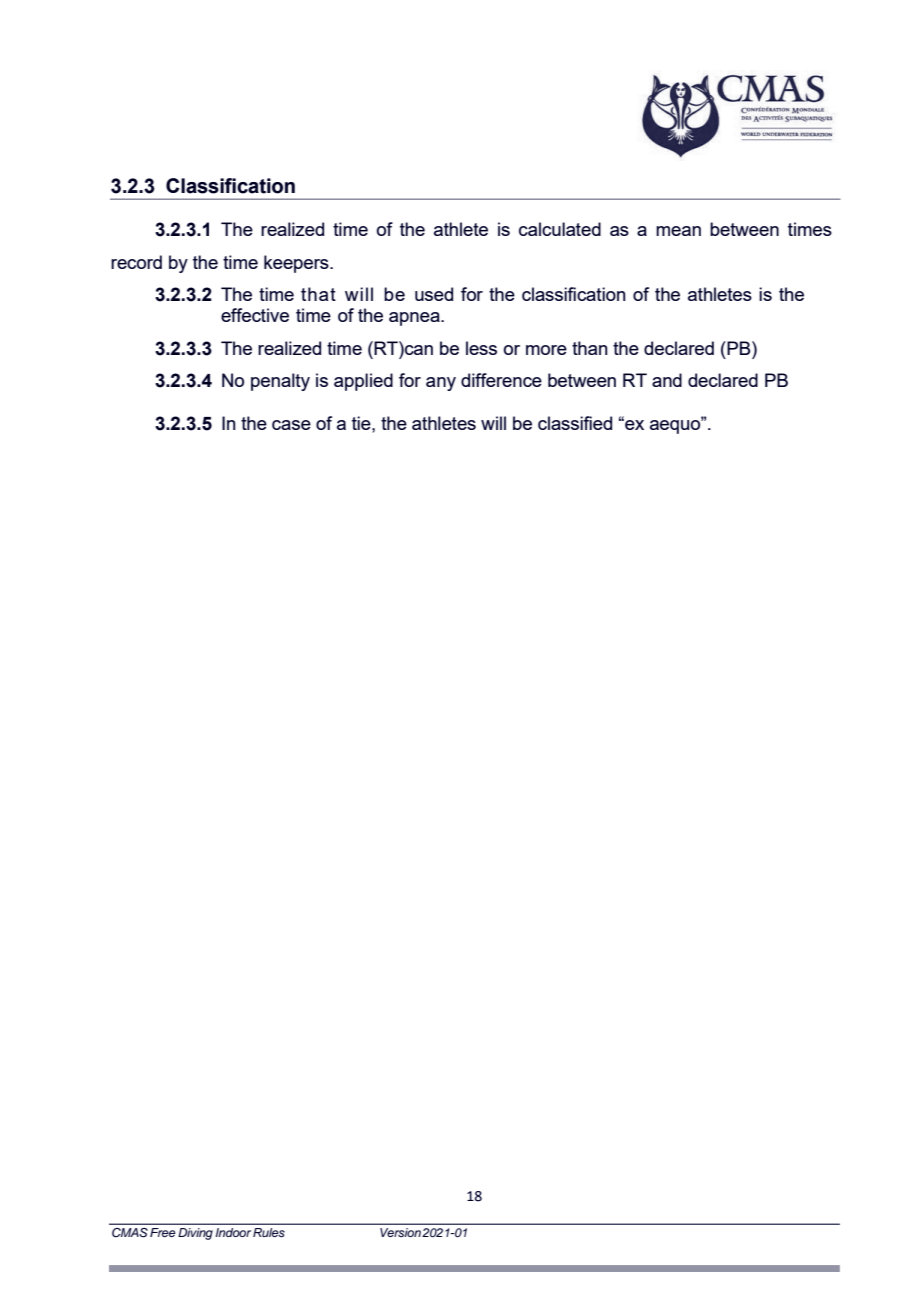  Describe the element at coordinates (501, 380) in the image. I see `difference` at that location.
